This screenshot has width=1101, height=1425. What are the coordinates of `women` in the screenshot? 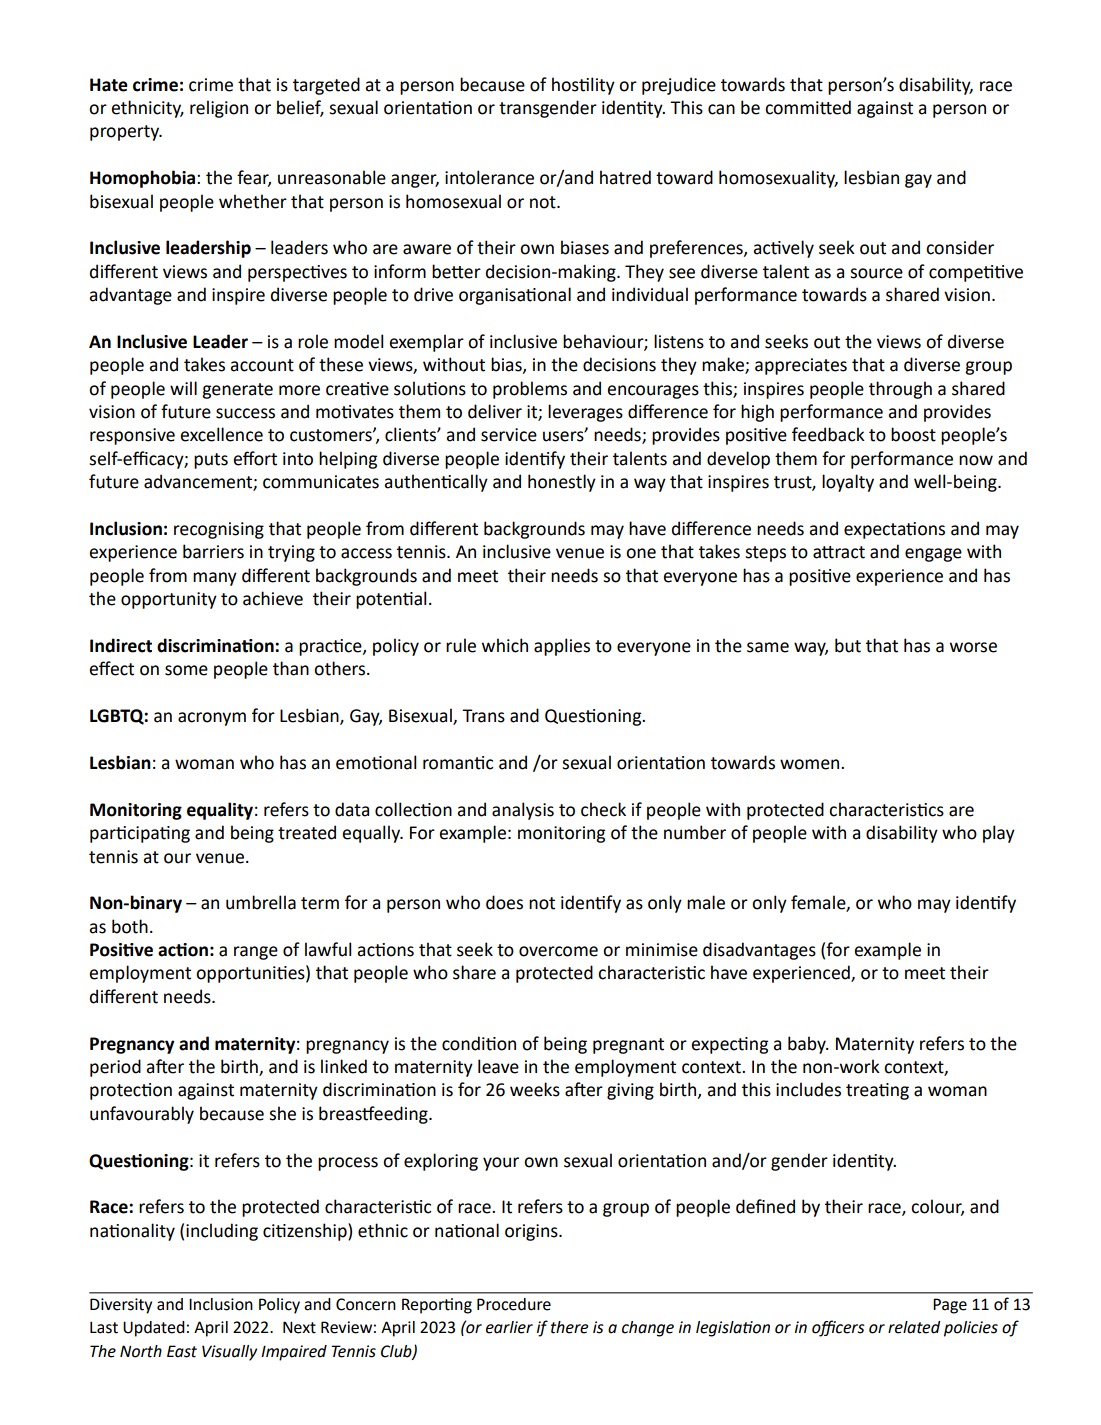 It's located at (811, 764).
